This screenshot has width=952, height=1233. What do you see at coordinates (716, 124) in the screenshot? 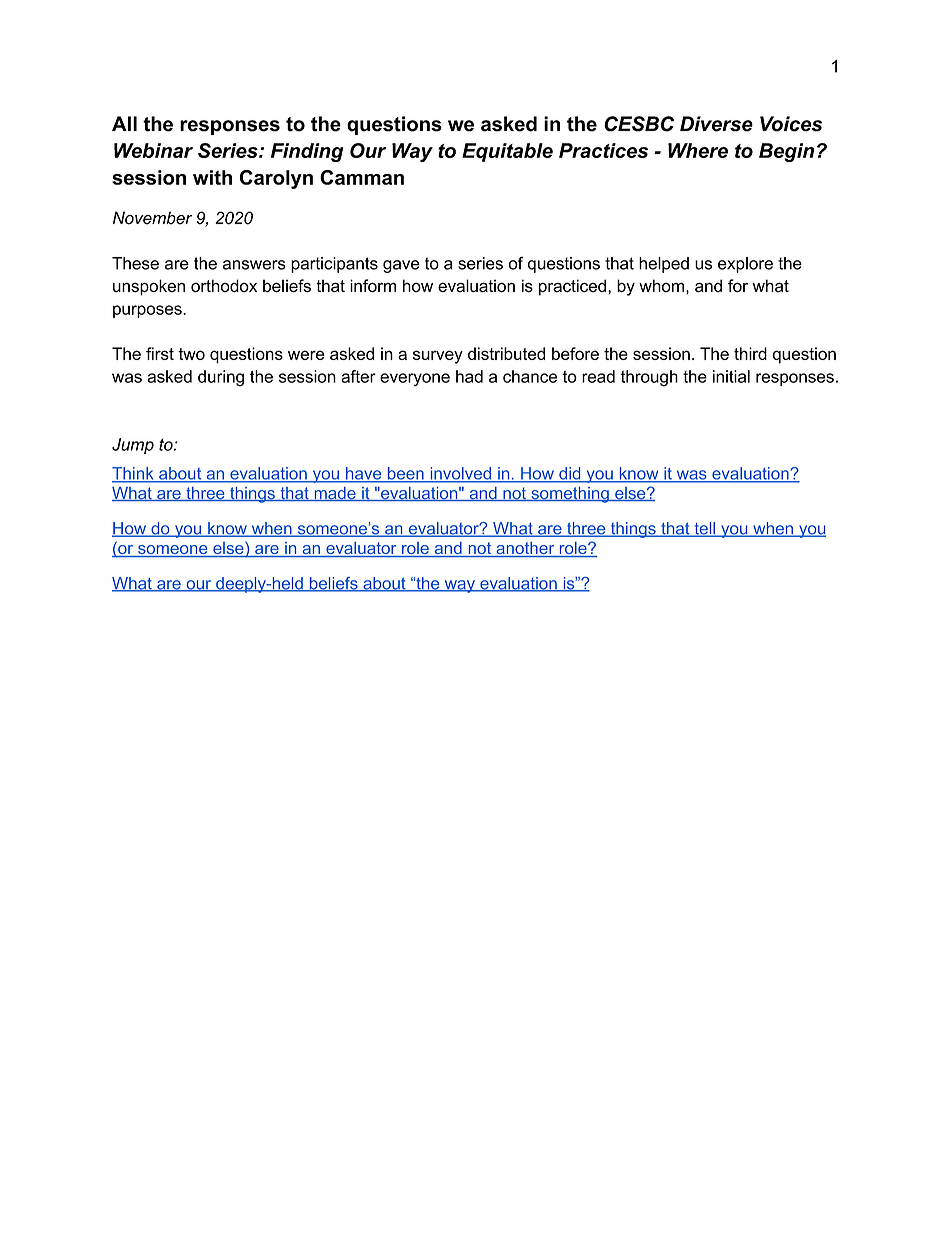
I see `Diverse` at bounding box center [716, 124].
